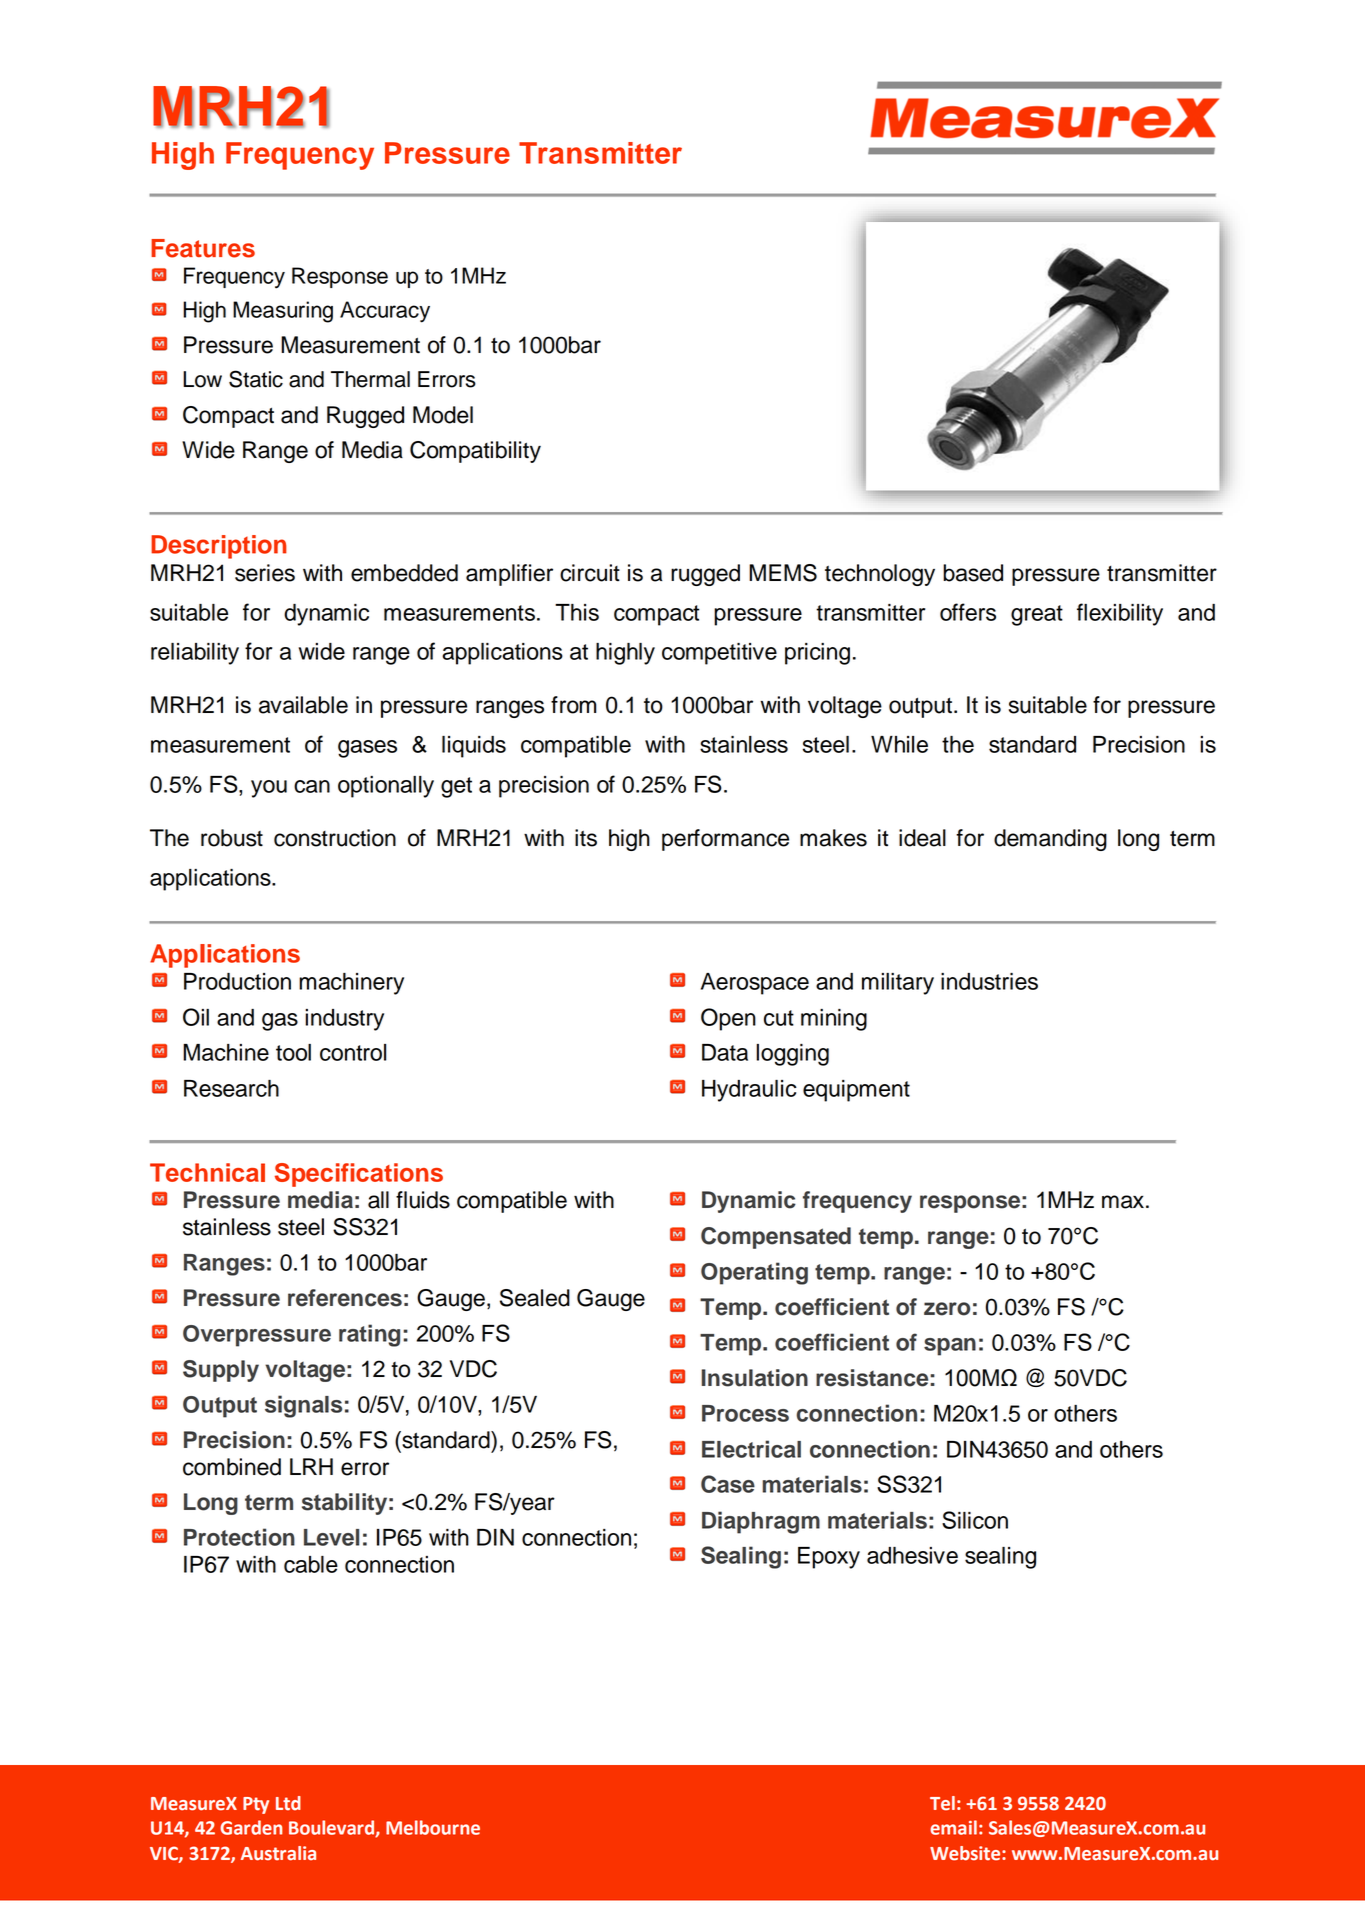  I want to click on Ltd, so click(288, 1803).
